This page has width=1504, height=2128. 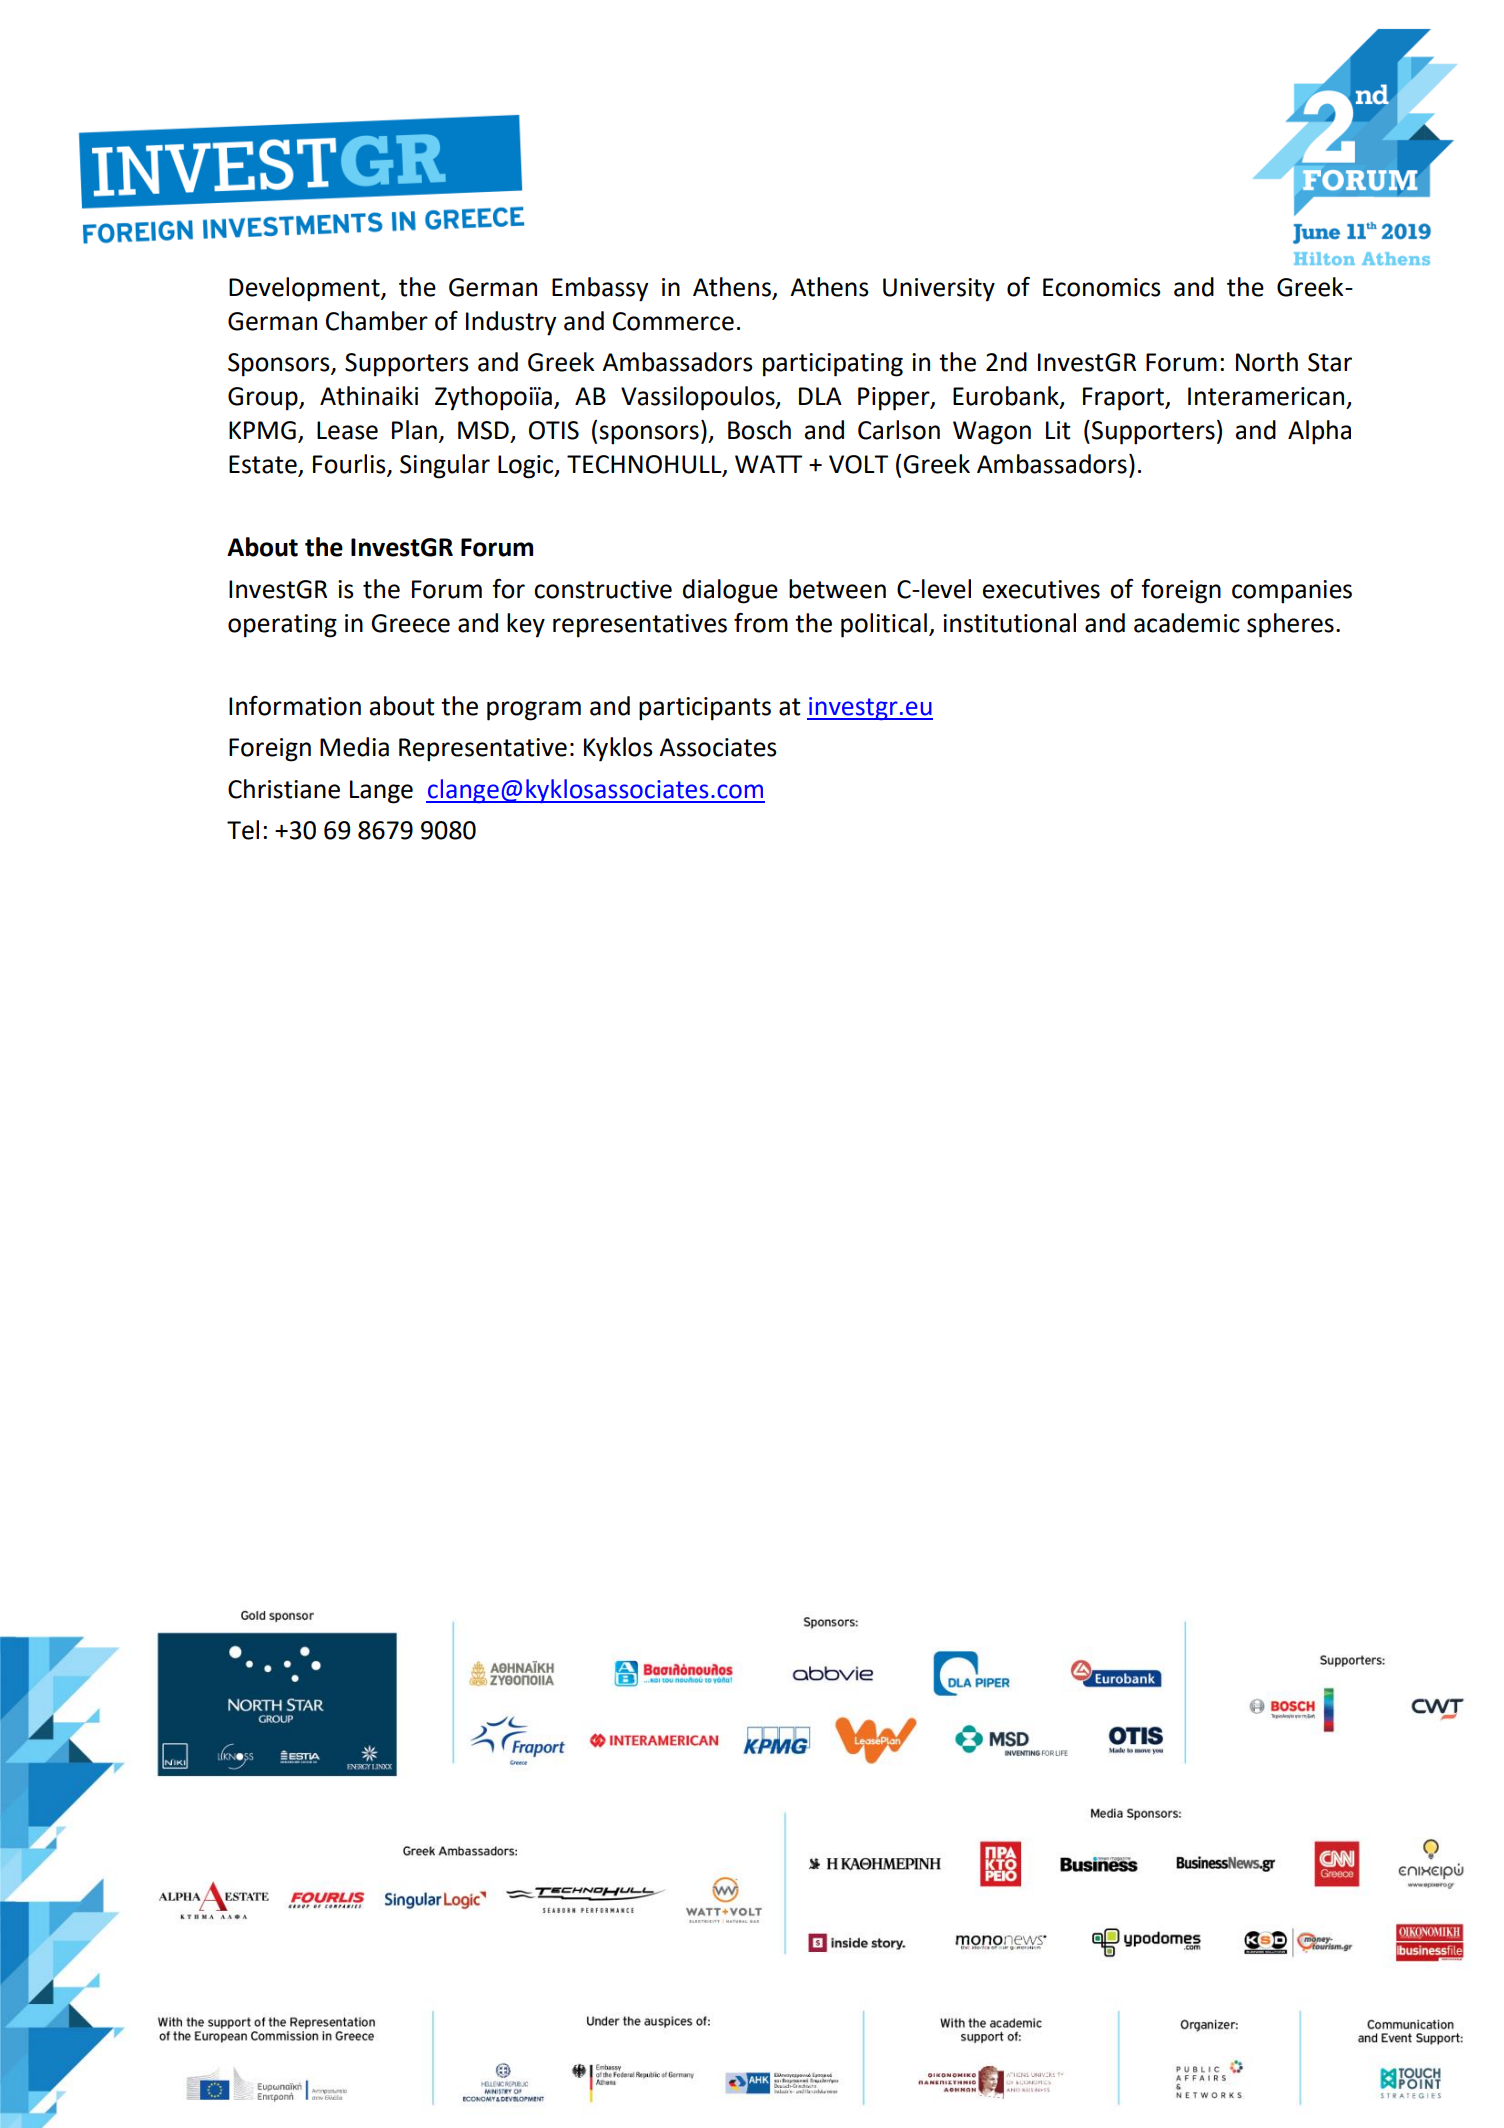 I want to click on Information, so click(x=295, y=706).
